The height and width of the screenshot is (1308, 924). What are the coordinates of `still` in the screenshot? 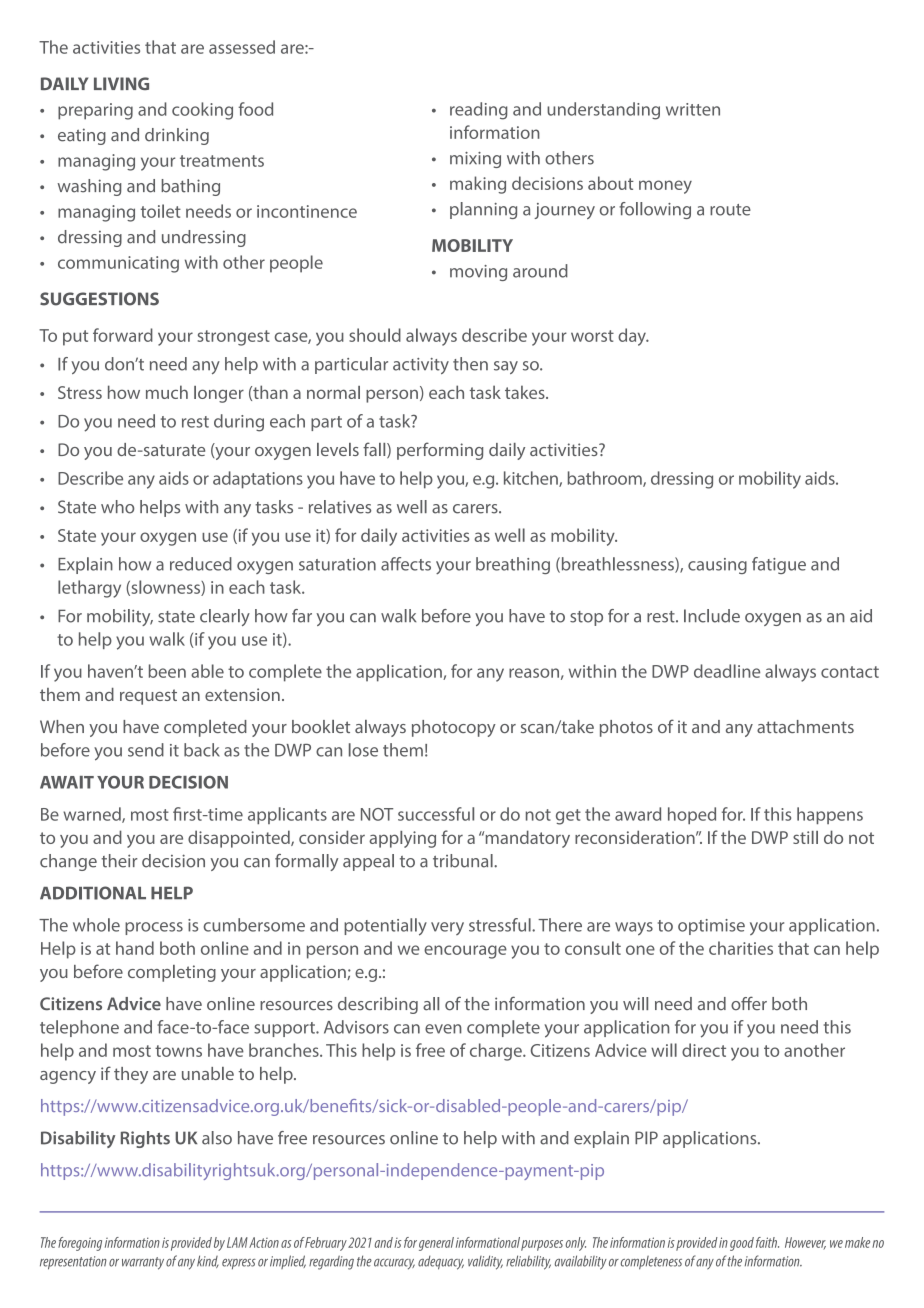 It's located at (805, 837).
